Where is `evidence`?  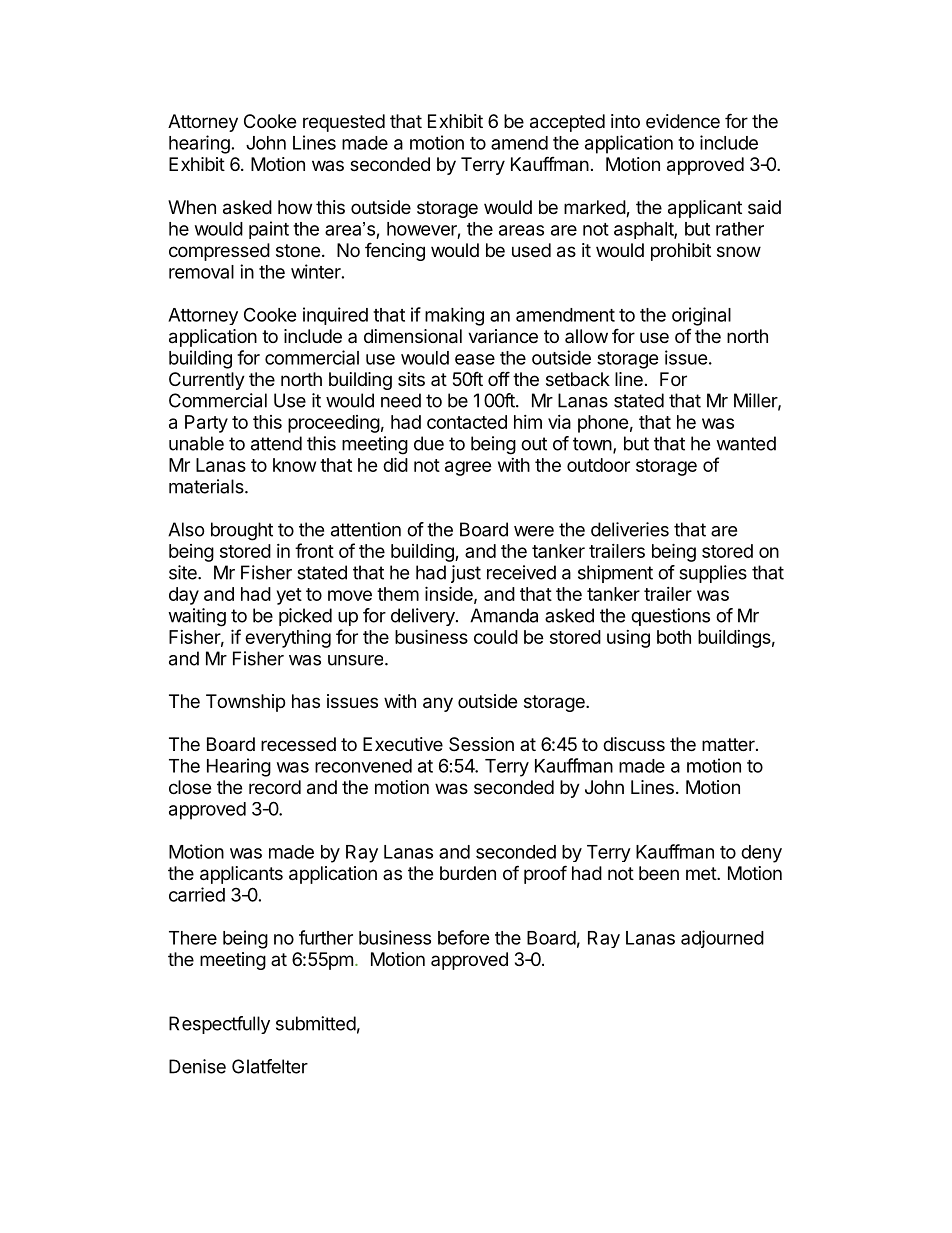
evidence is located at coordinates (683, 121).
